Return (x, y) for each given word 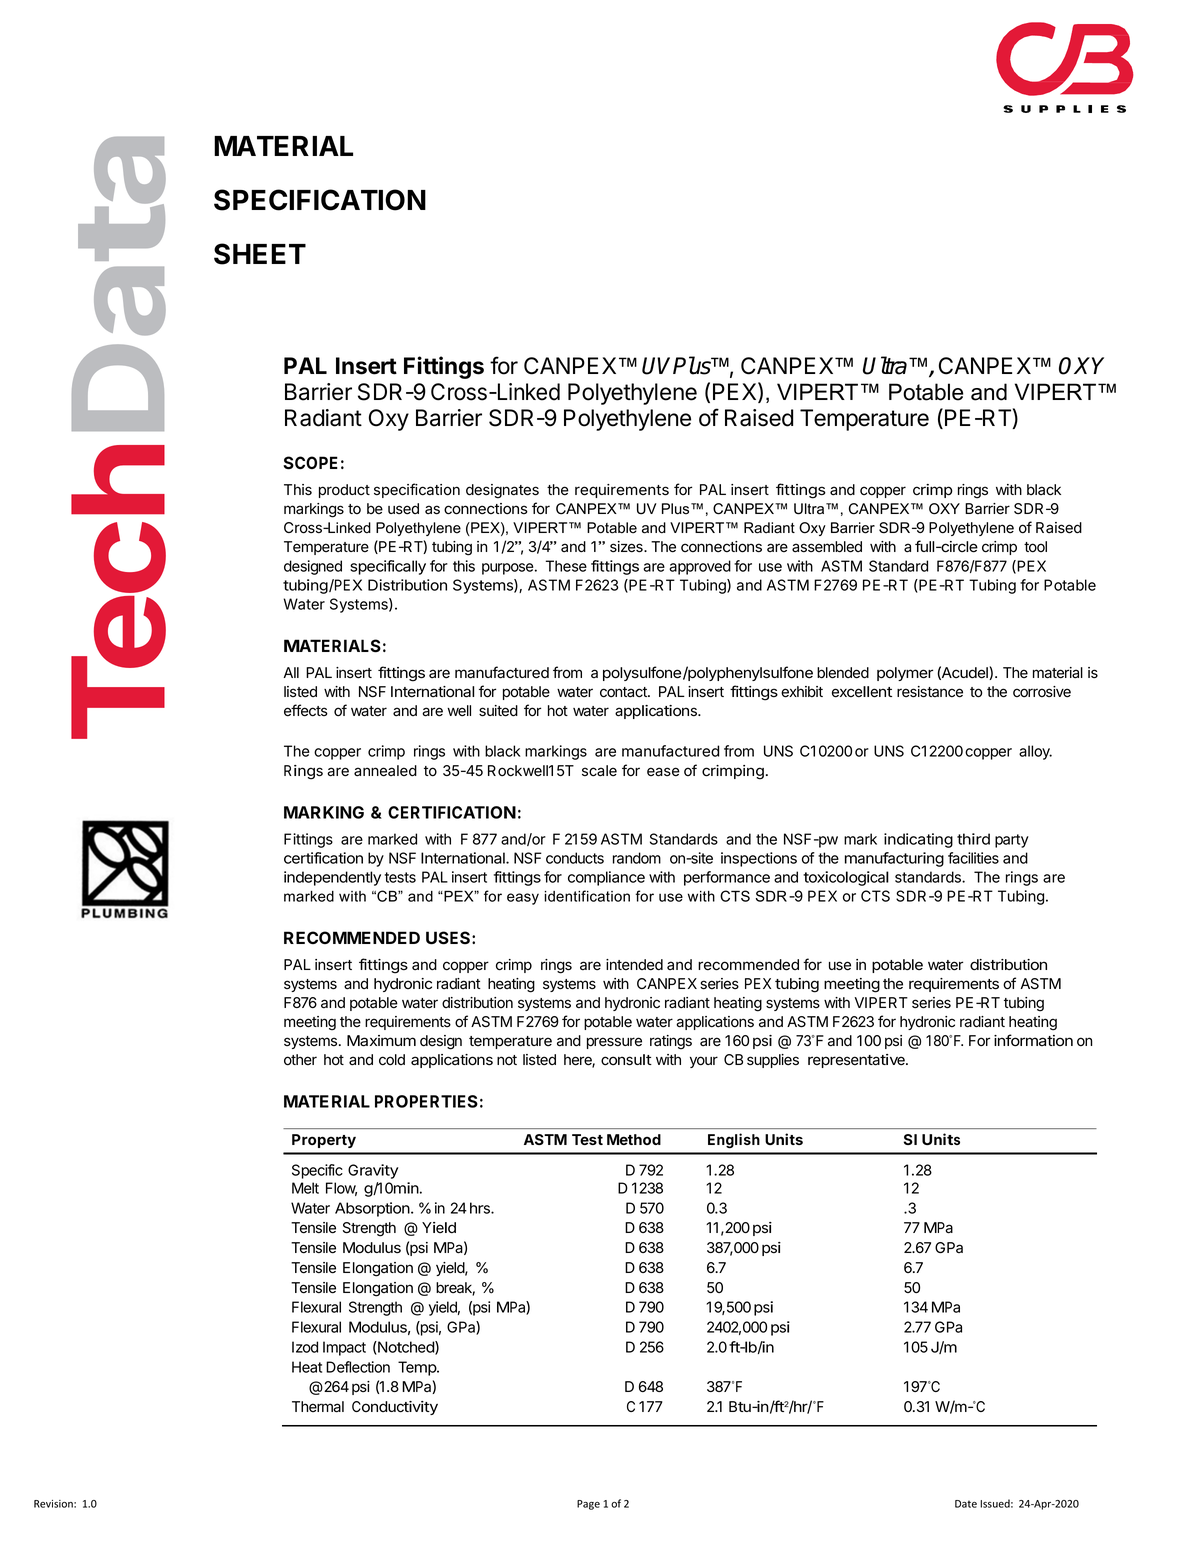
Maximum (381, 1041)
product (344, 491)
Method (634, 1139)
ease (663, 772)
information (1033, 1040)
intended (634, 965)
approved (700, 567)
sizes (627, 547)
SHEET (260, 254)
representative (857, 1061)
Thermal (318, 1407)
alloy (1035, 752)
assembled (827, 547)
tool (1035, 547)
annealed (385, 771)
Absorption (372, 1209)
